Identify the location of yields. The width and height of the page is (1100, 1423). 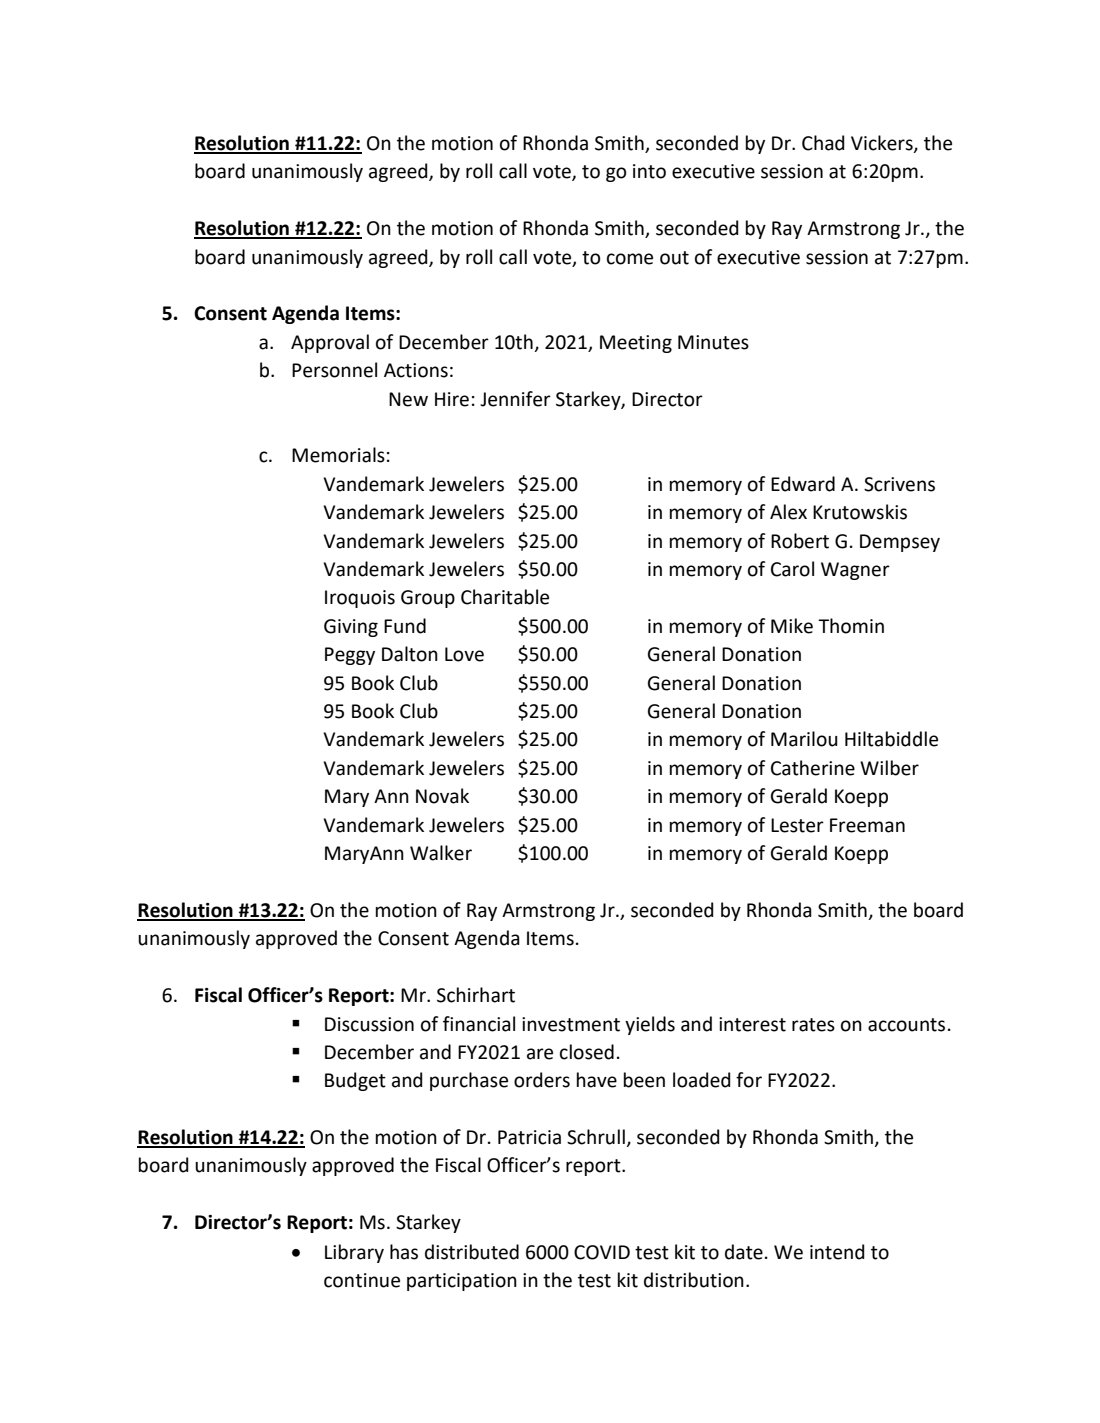
(650, 1025).
